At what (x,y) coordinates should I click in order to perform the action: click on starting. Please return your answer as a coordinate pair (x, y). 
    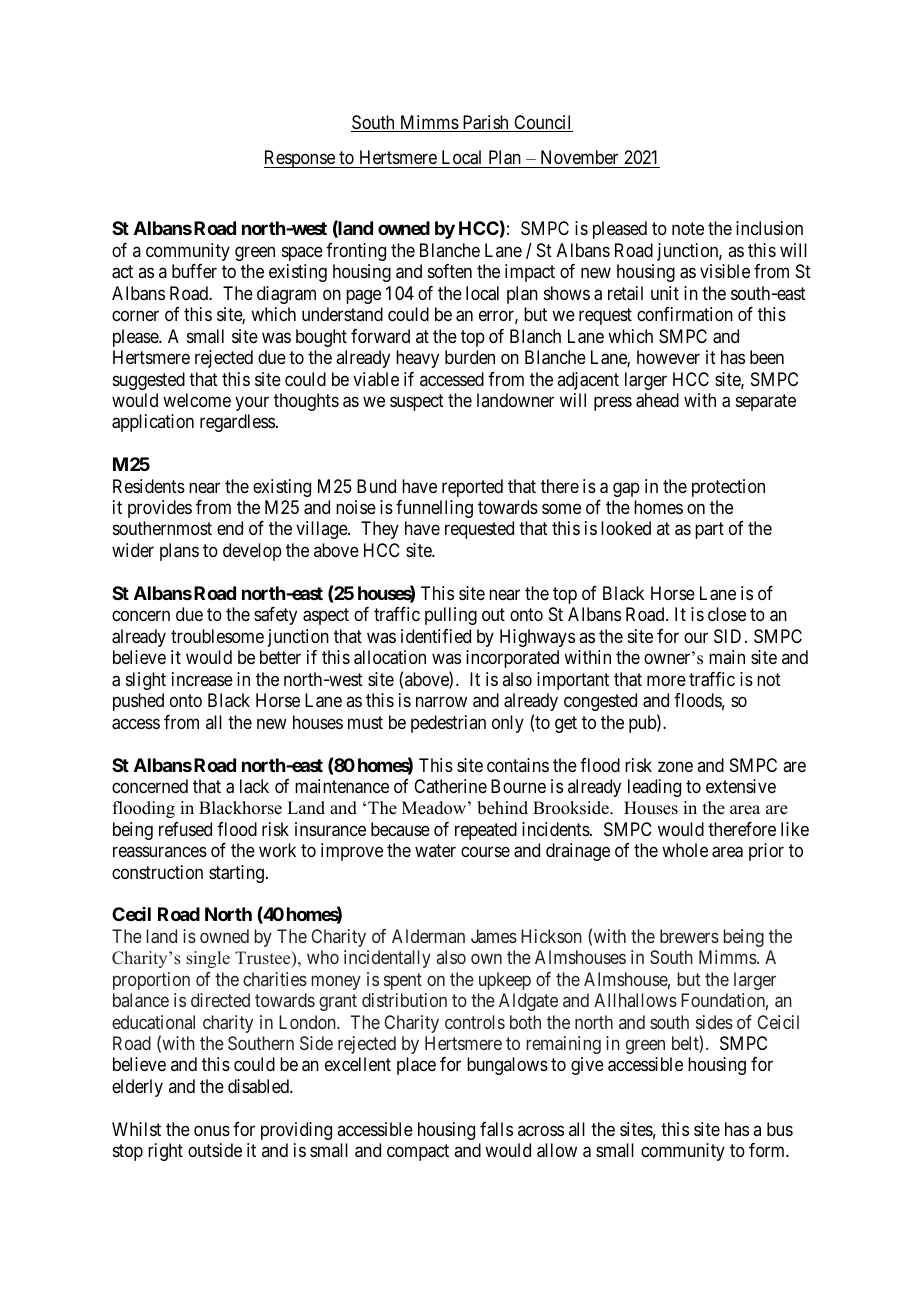
    Looking at the image, I should click on (236, 874).
